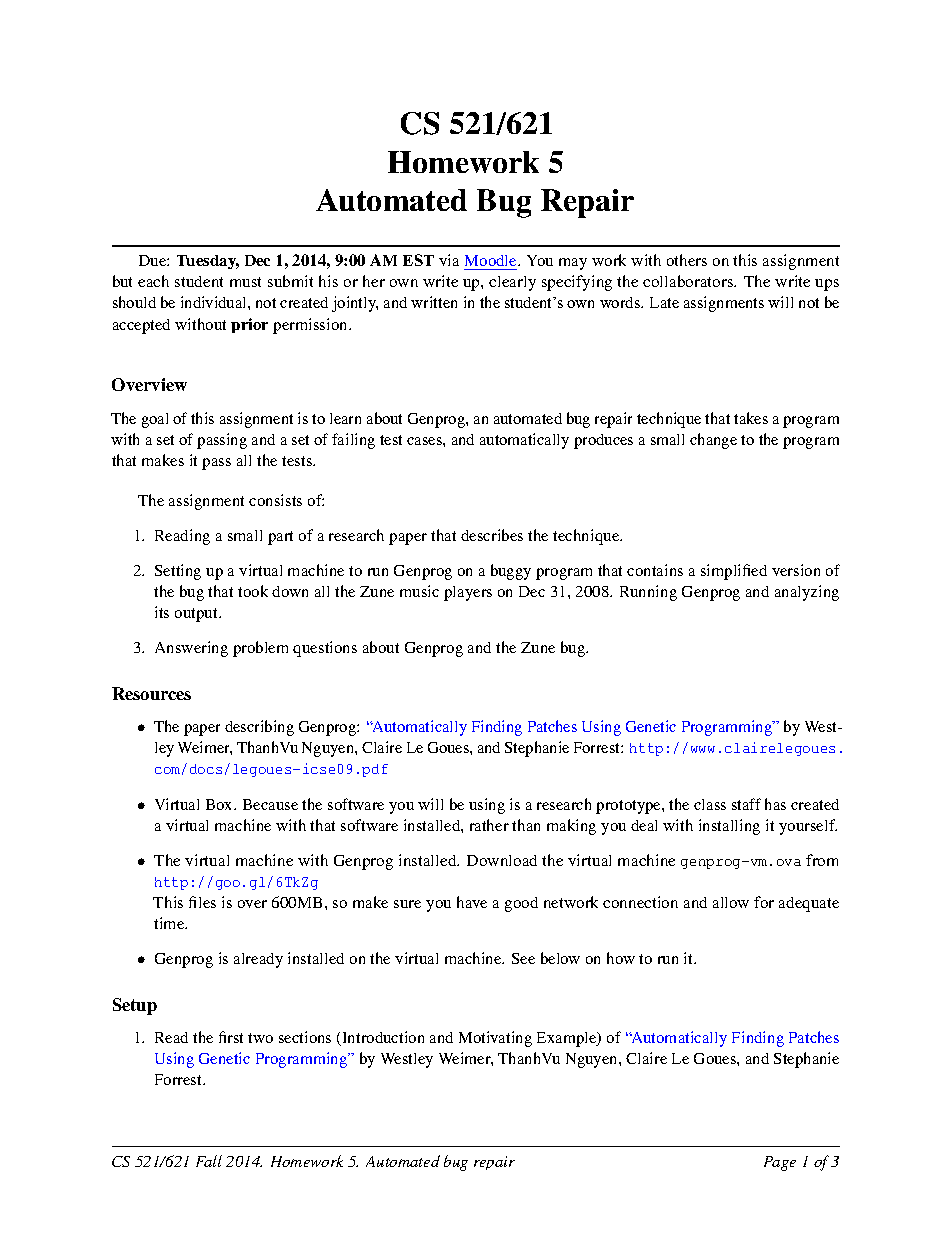  What do you see at coordinates (468, 593) in the screenshot?
I see `players` at bounding box center [468, 593].
